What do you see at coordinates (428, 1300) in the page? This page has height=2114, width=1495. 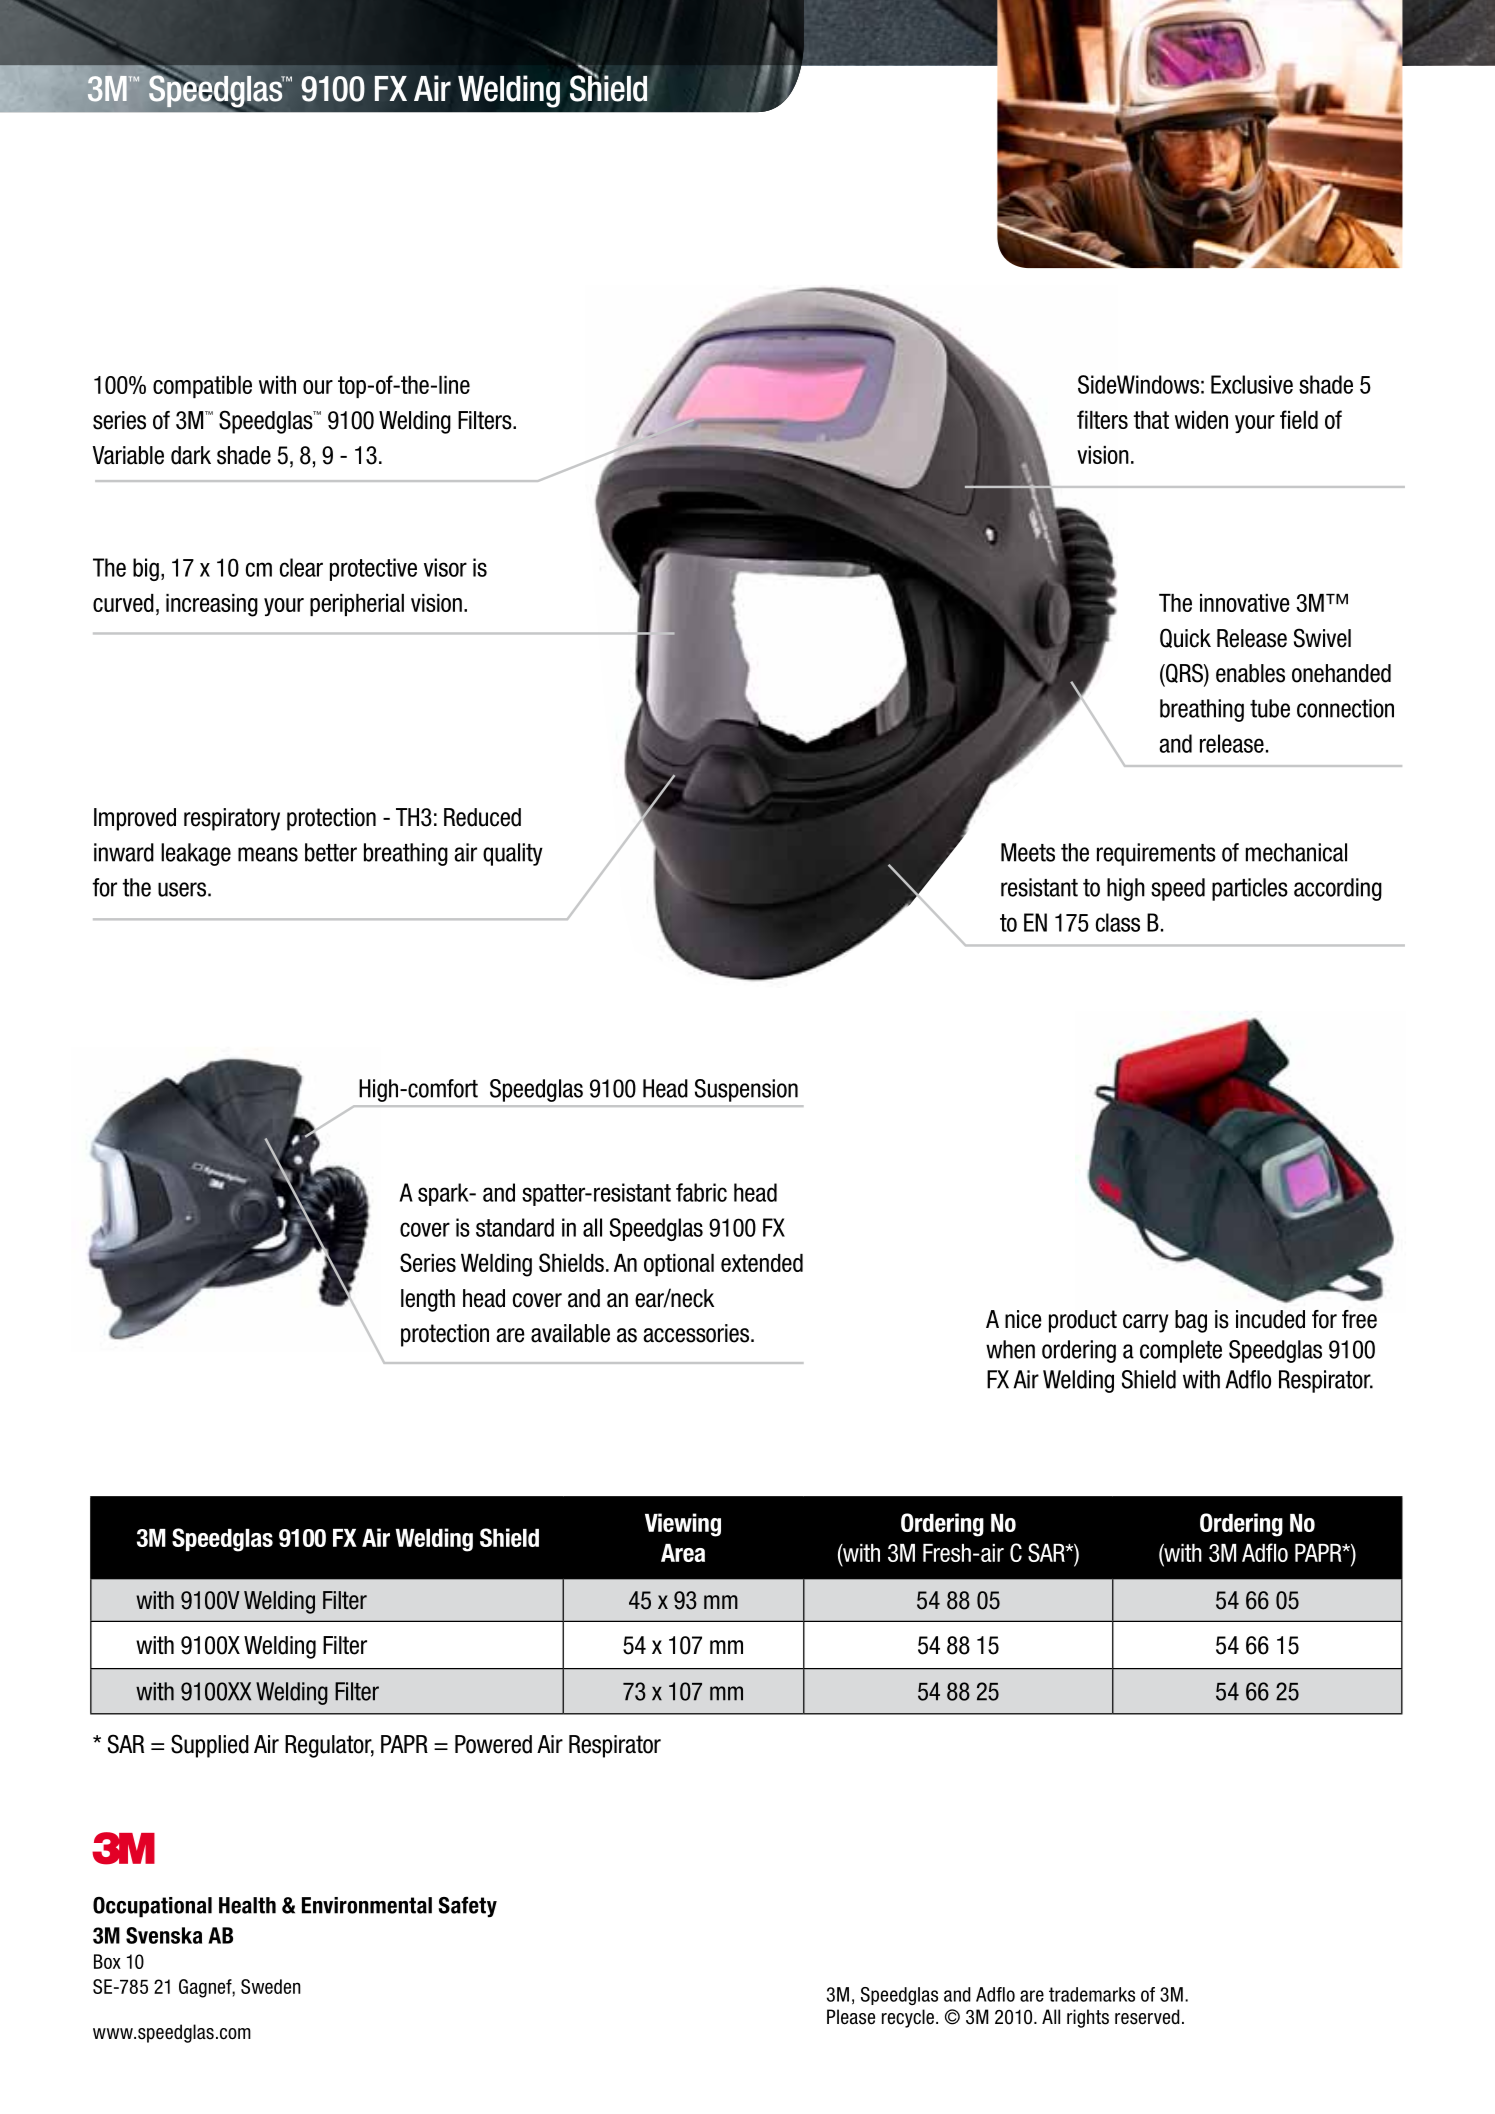 I see `length` at bounding box center [428, 1300].
